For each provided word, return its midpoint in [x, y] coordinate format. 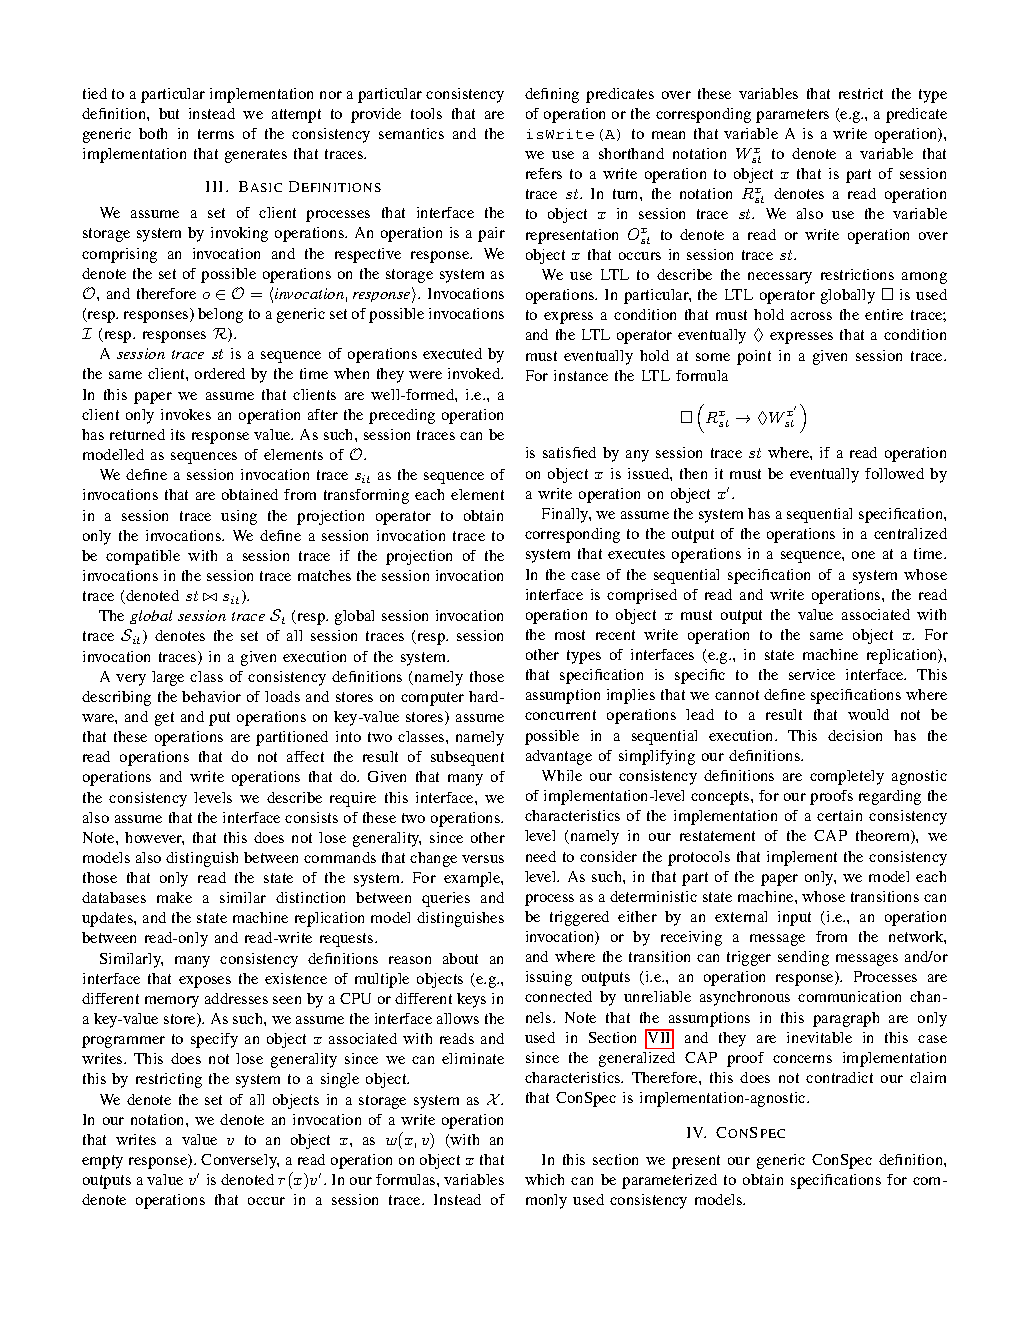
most [570, 635]
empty [102, 1162]
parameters [792, 116]
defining [552, 95]
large [168, 678]
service [812, 674]
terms [216, 134]
